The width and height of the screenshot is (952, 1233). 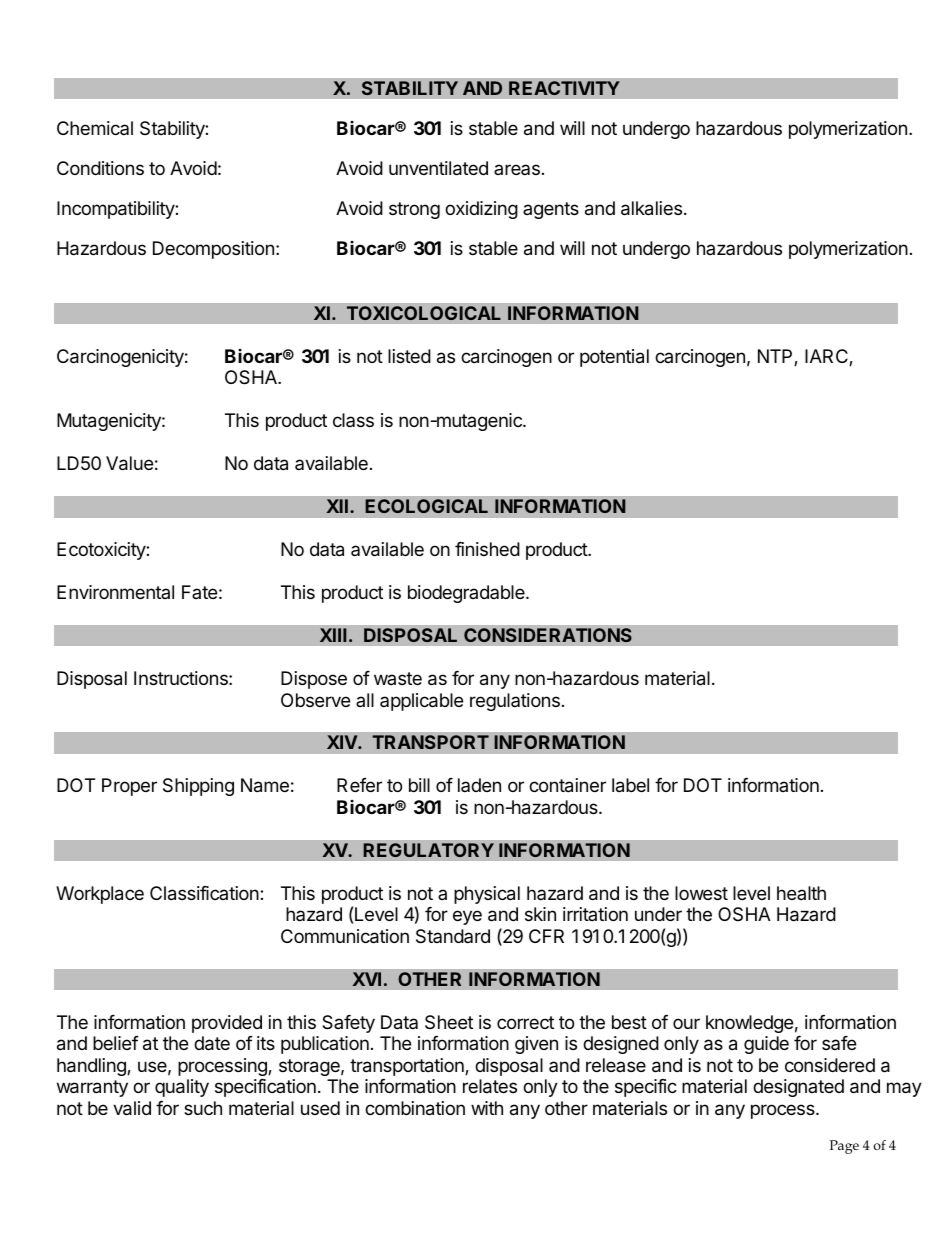 What do you see at coordinates (115, 592) in the screenshot?
I see `Environmental` at bounding box center [115, 592].
